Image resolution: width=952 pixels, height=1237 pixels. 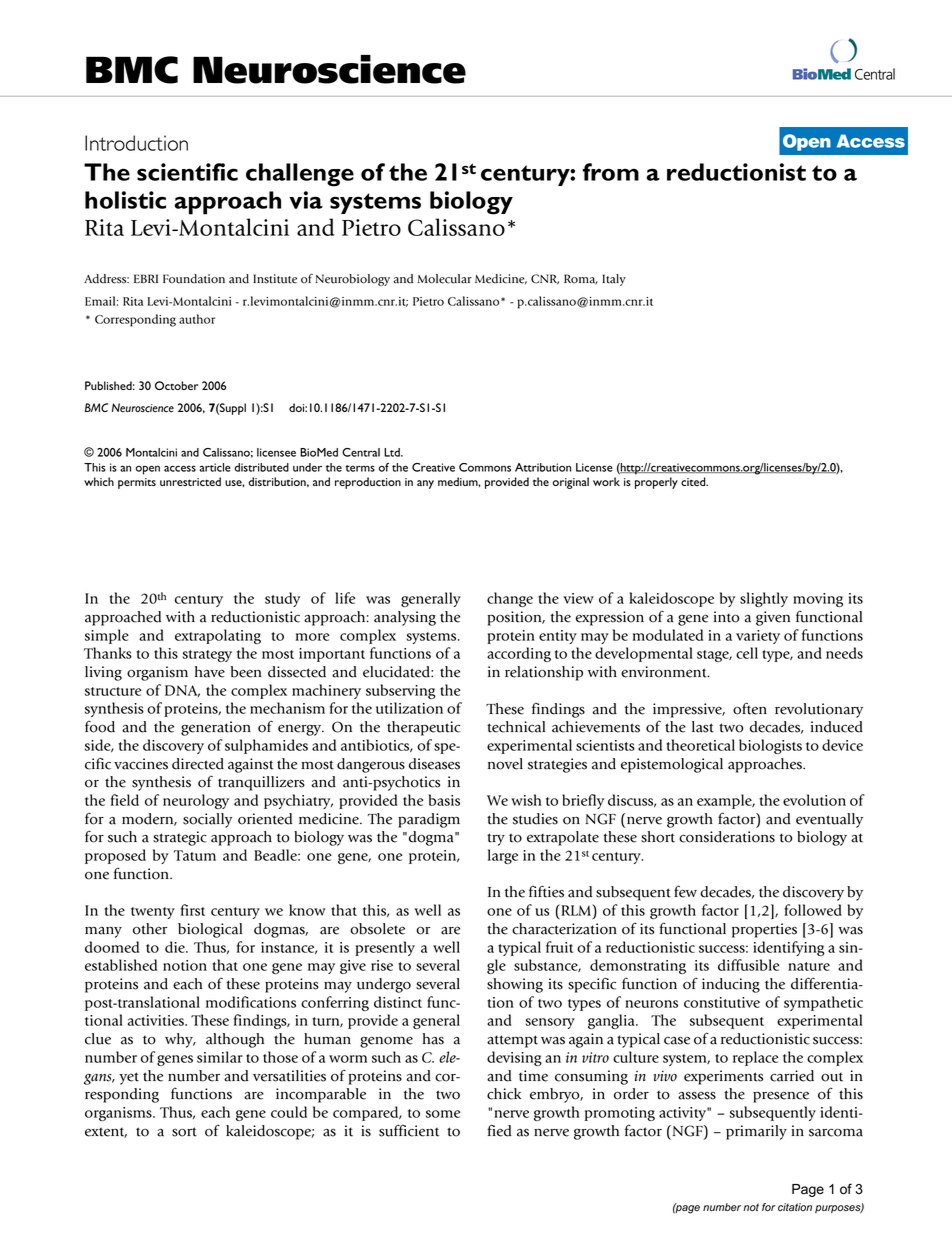 What do you see at coordinates (207, 656) in the screenshot?
I see `strategy` at bounding box center [207, 656].
